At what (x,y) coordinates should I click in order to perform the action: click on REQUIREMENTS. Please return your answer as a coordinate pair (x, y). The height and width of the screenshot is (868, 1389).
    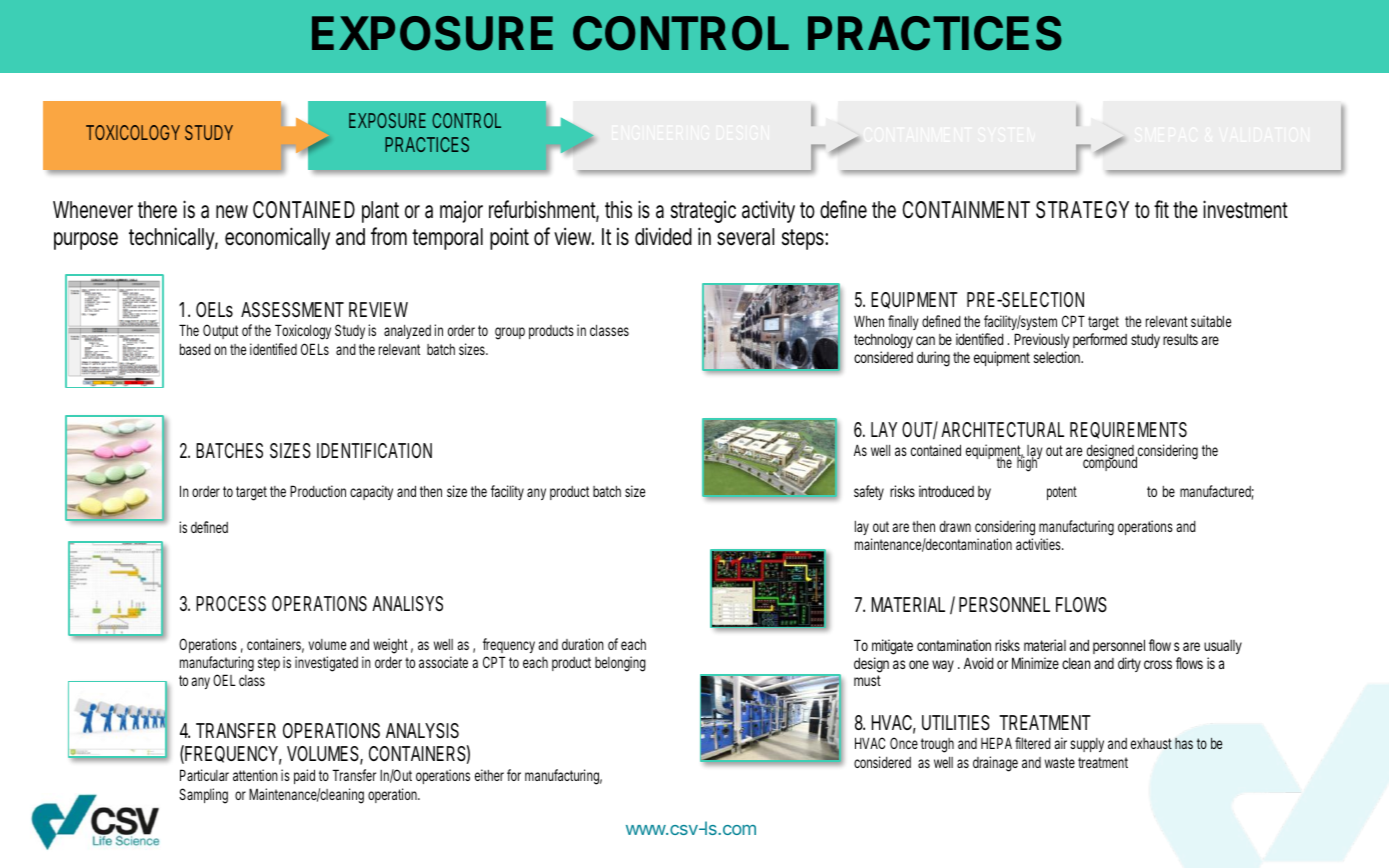
    Looking at the image, I should click on (1128, 430).
